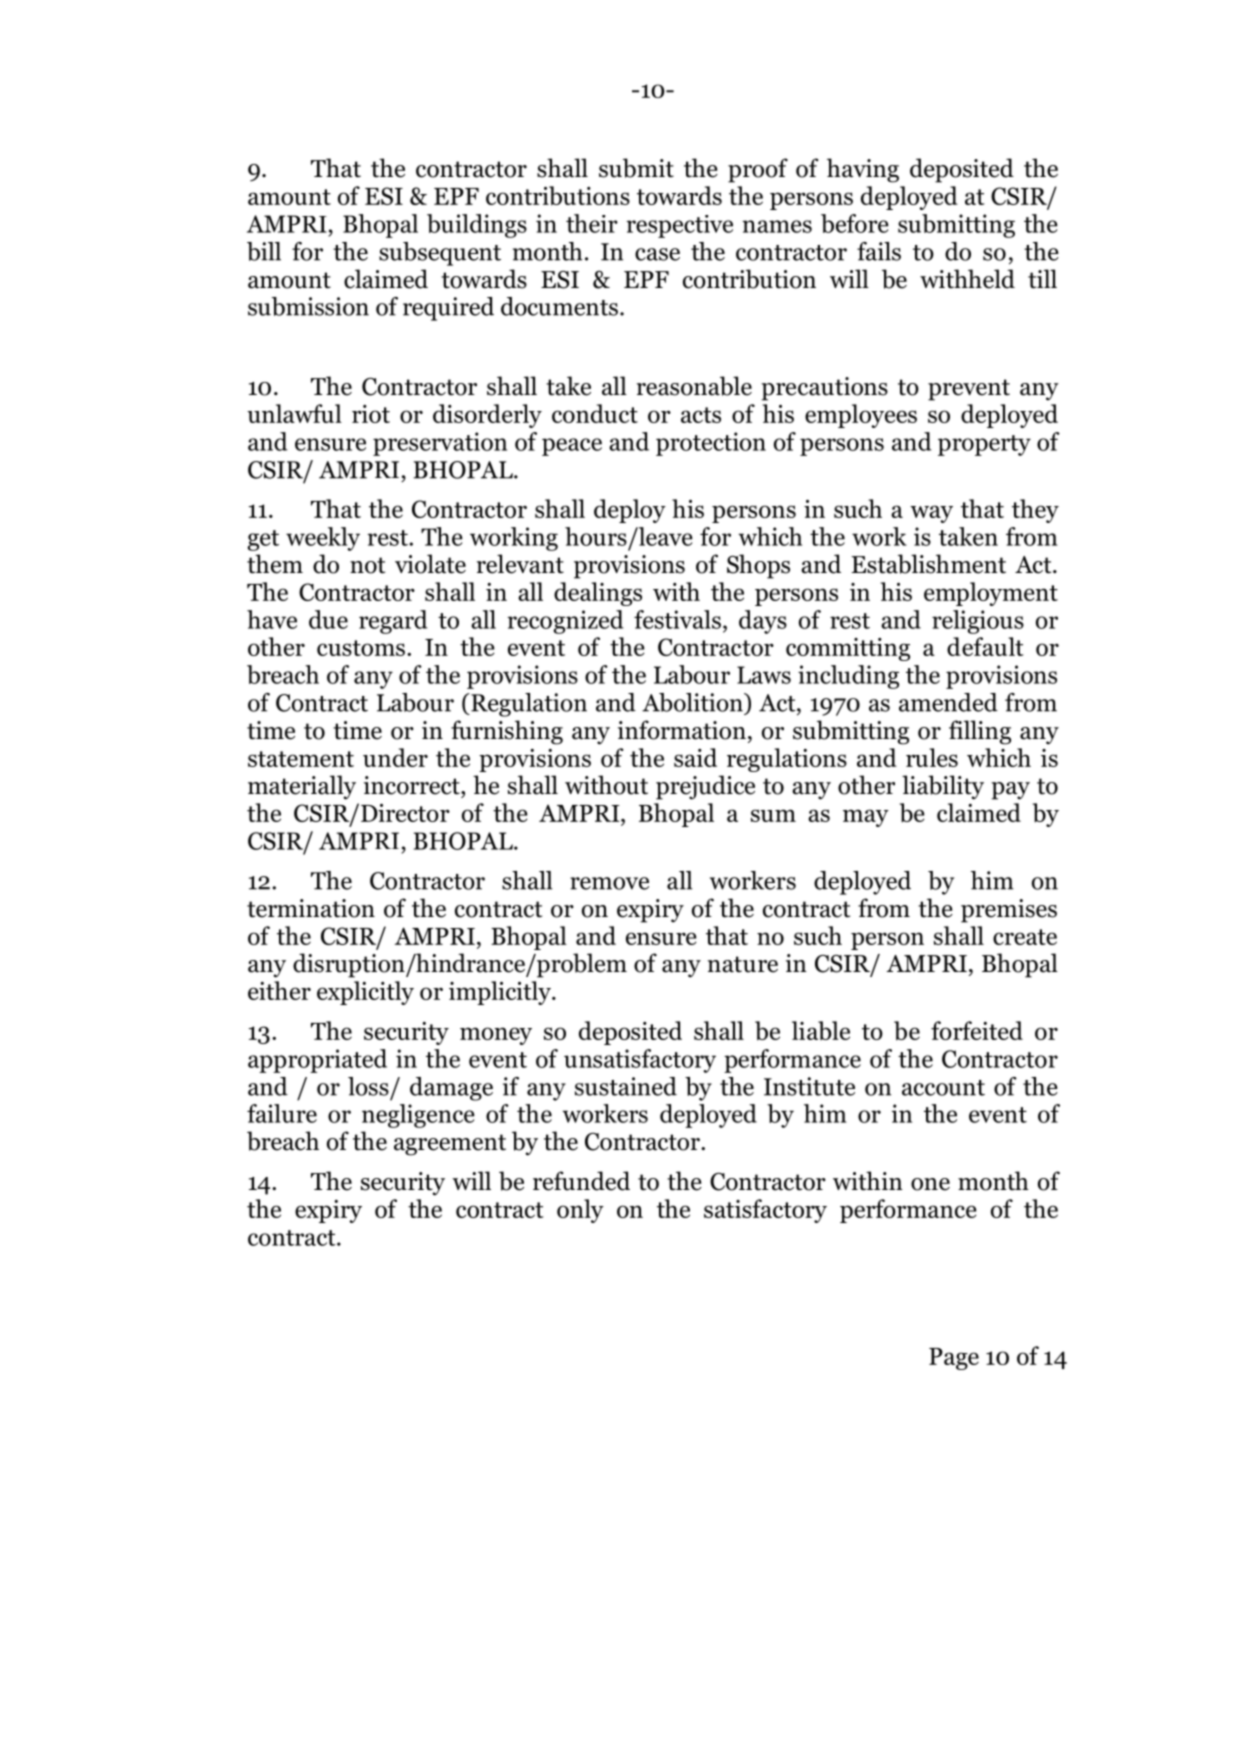  Describe the element at coordinates (440, 254) in the screenshot. I see `subsequent` at that location.
